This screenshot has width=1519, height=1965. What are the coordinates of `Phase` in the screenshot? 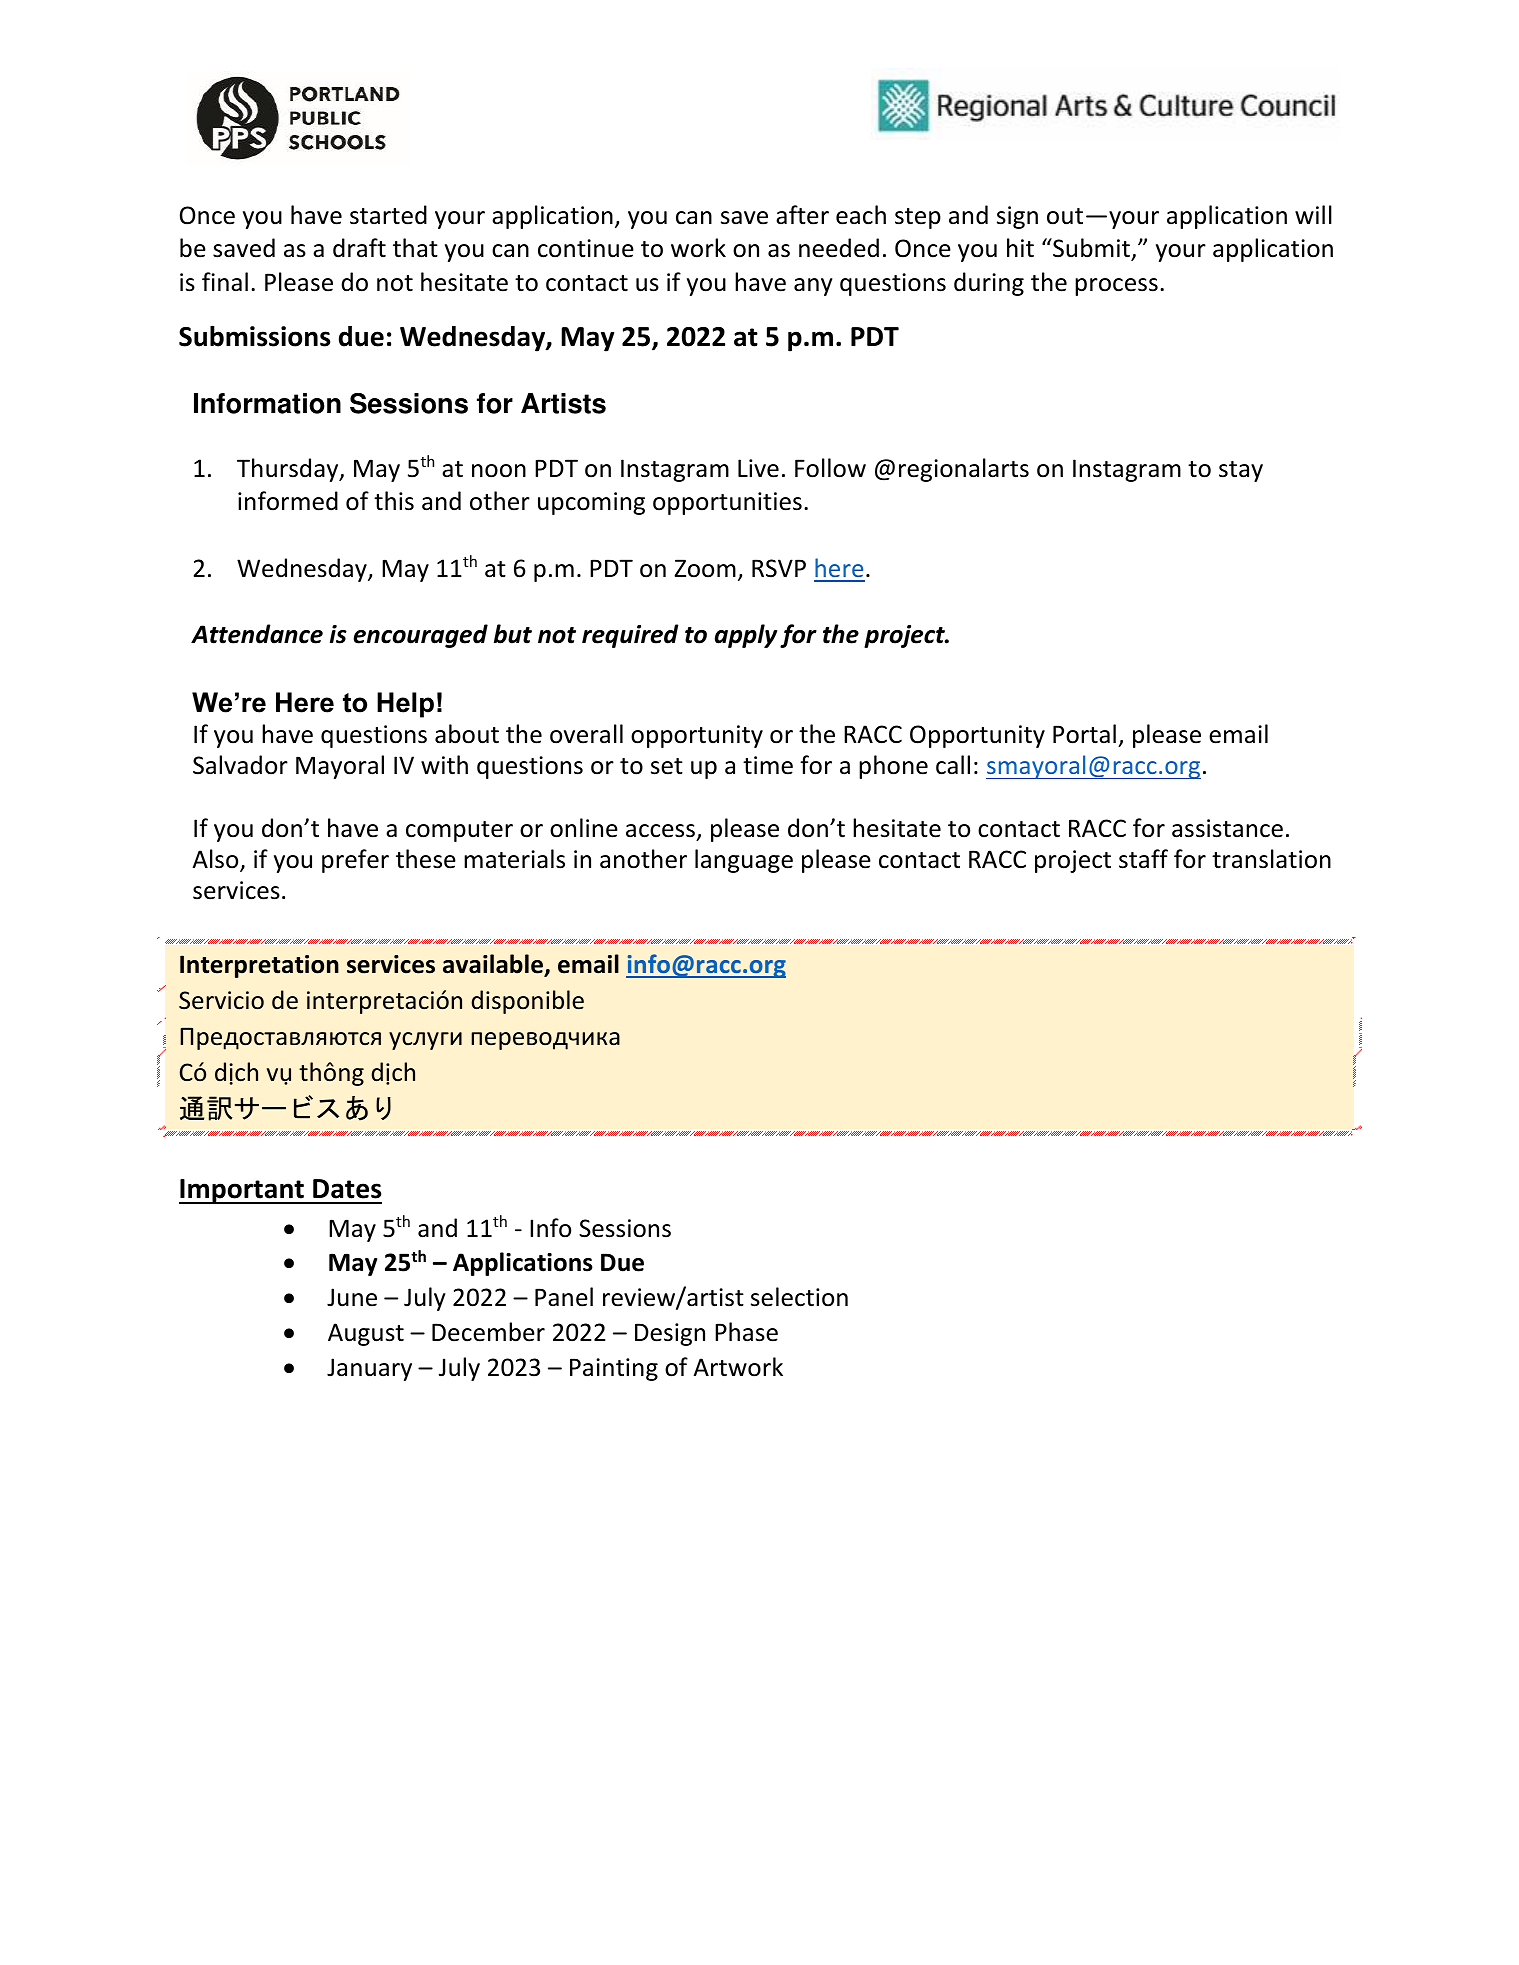 It's located at (746, 1332).
